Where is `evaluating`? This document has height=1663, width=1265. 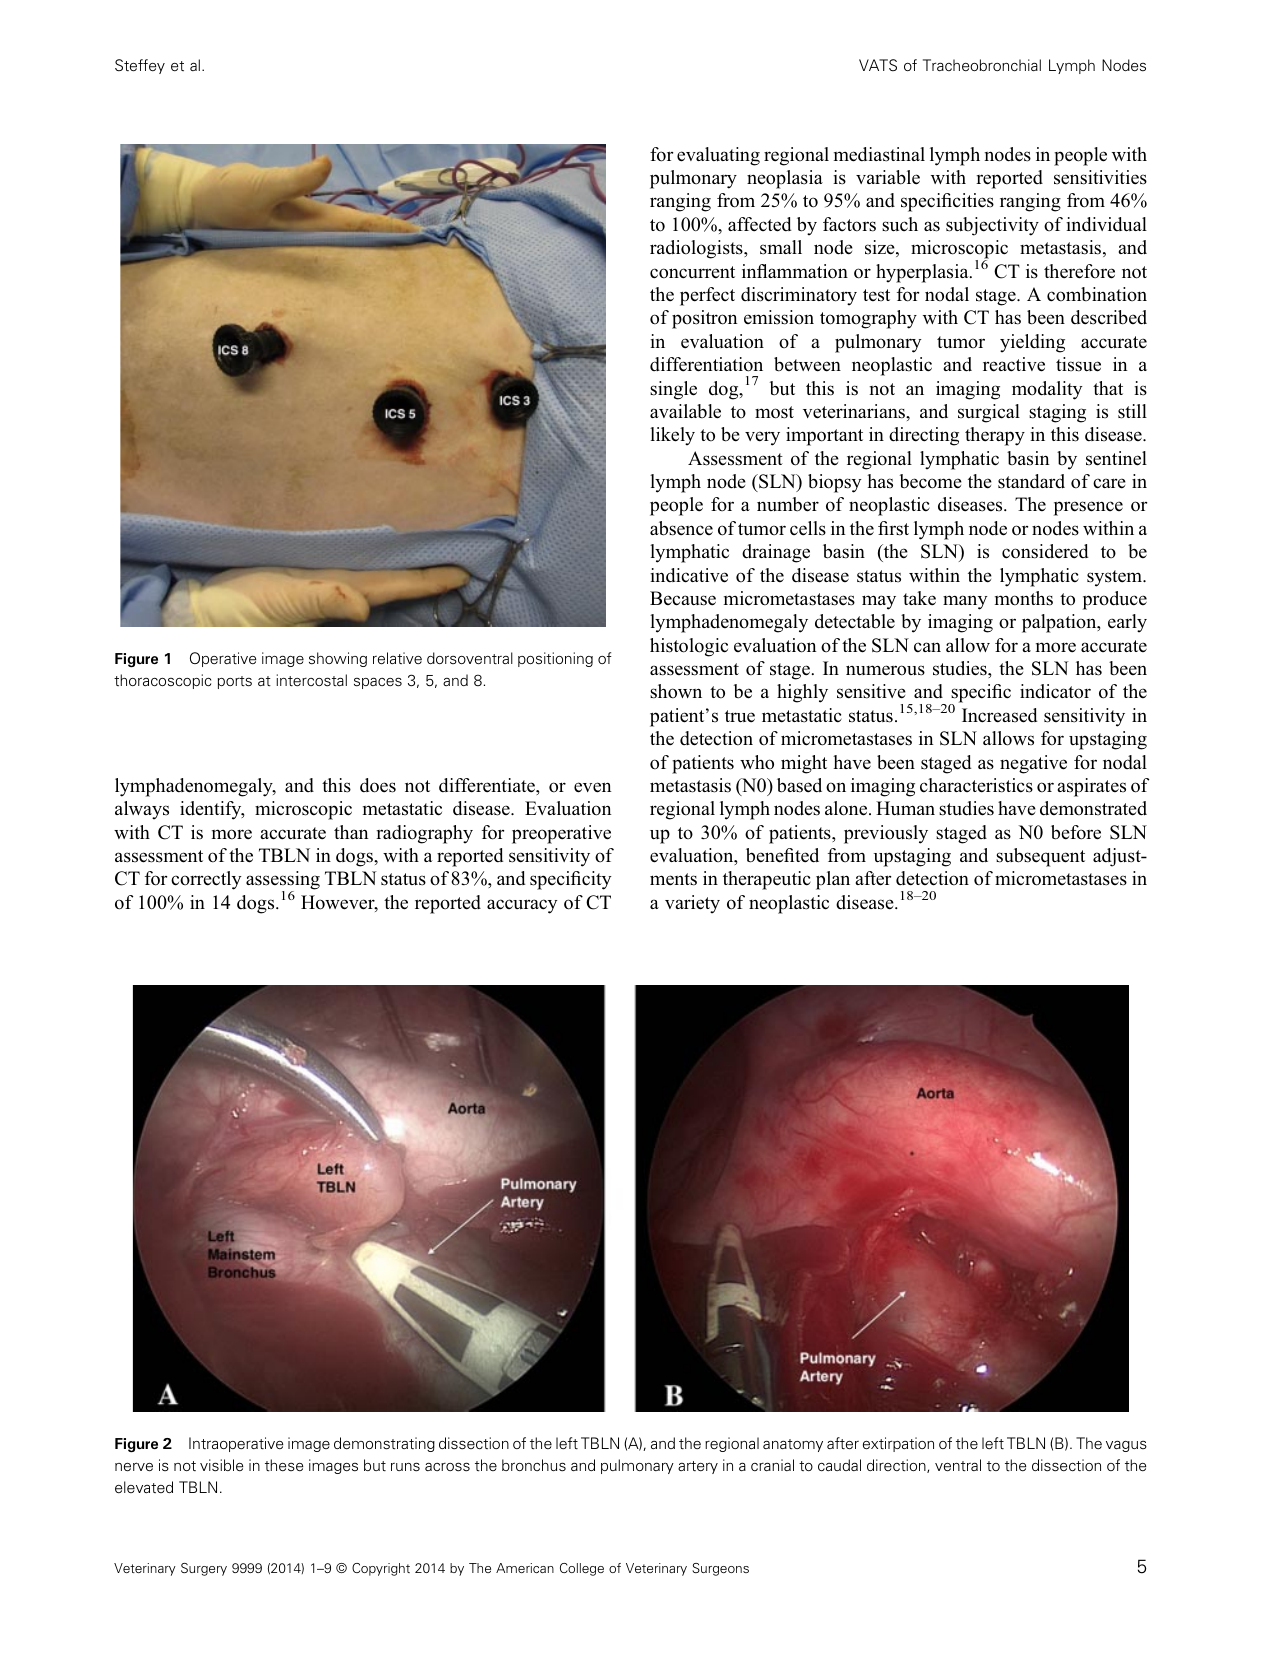
evaluating is located at coordinates (718, 156).
